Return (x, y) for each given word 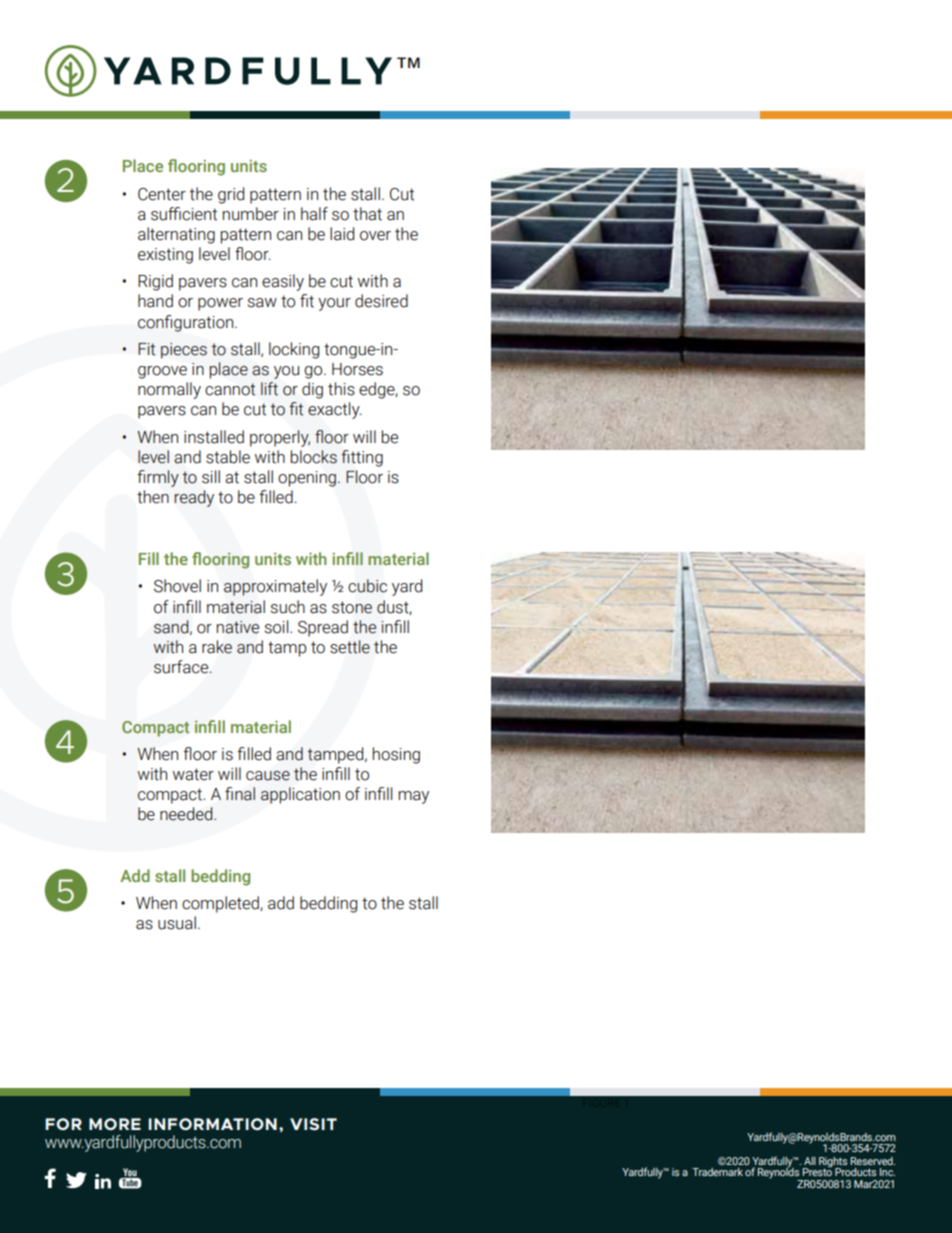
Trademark (717, 1172)
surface (182, 667)
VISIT (313, 1124)
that (367, 214)
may (413, 797)
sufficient (184, 214)
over (375, 236)
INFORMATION (212, 1124)
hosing (396, 755)
